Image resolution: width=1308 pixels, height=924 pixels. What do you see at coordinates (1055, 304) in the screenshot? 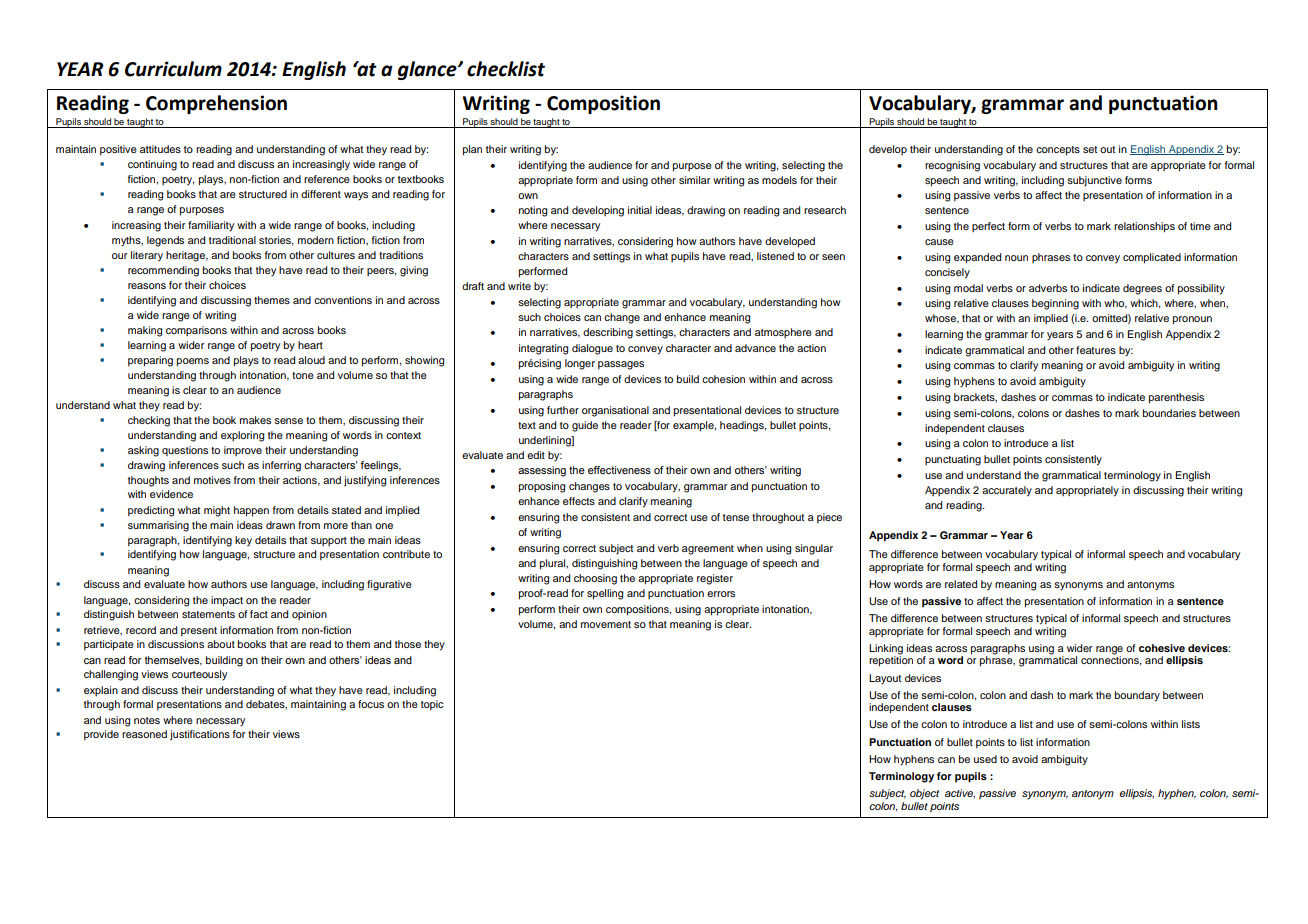
I see `beginning` at bounding box center [1055, 304].
